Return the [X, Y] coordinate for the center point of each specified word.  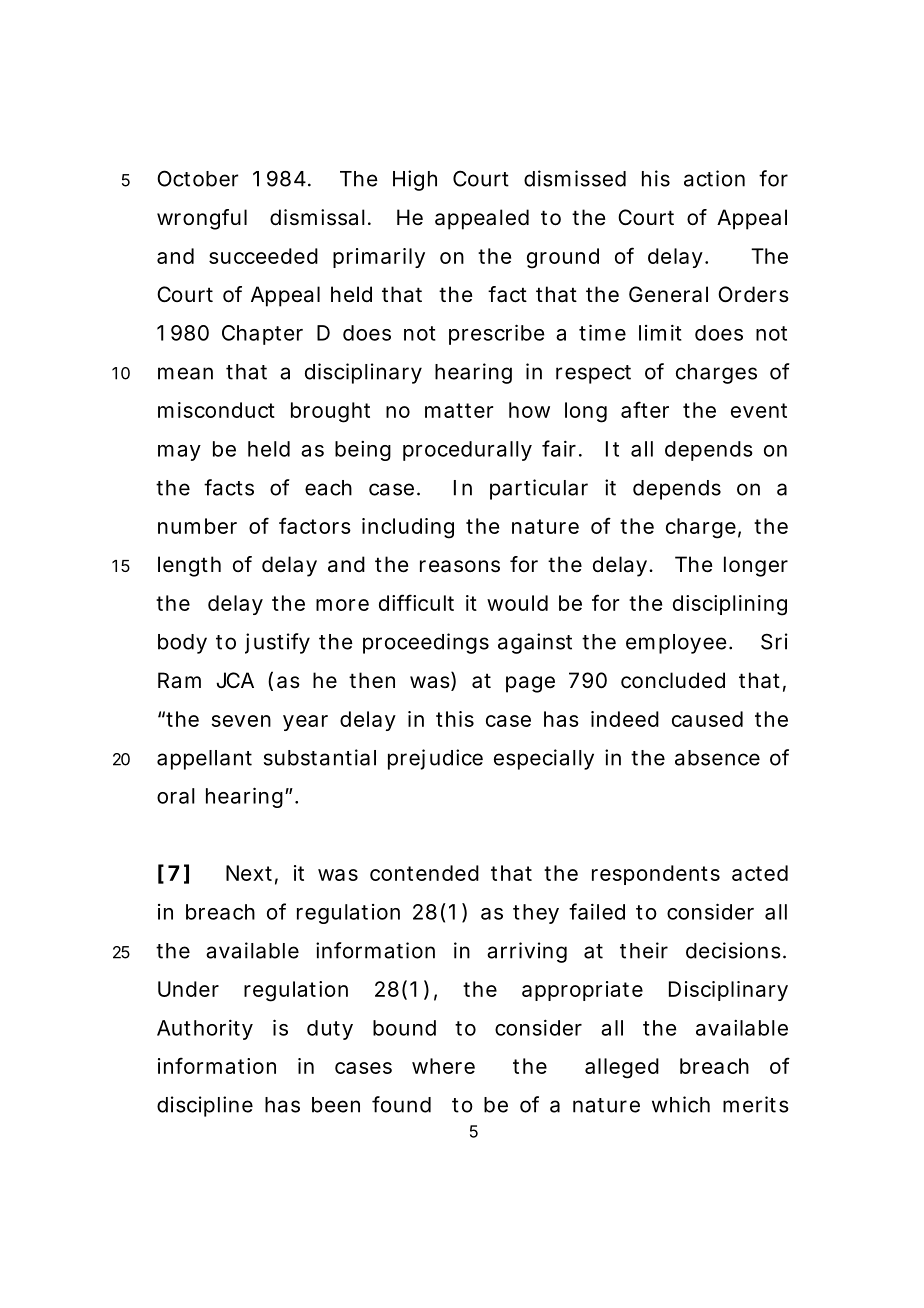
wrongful [202, 219]
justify [277, 643]
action [714, 178]
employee [676, 644]
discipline [205, 1106]
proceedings [426, 643]
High [415, 180]
